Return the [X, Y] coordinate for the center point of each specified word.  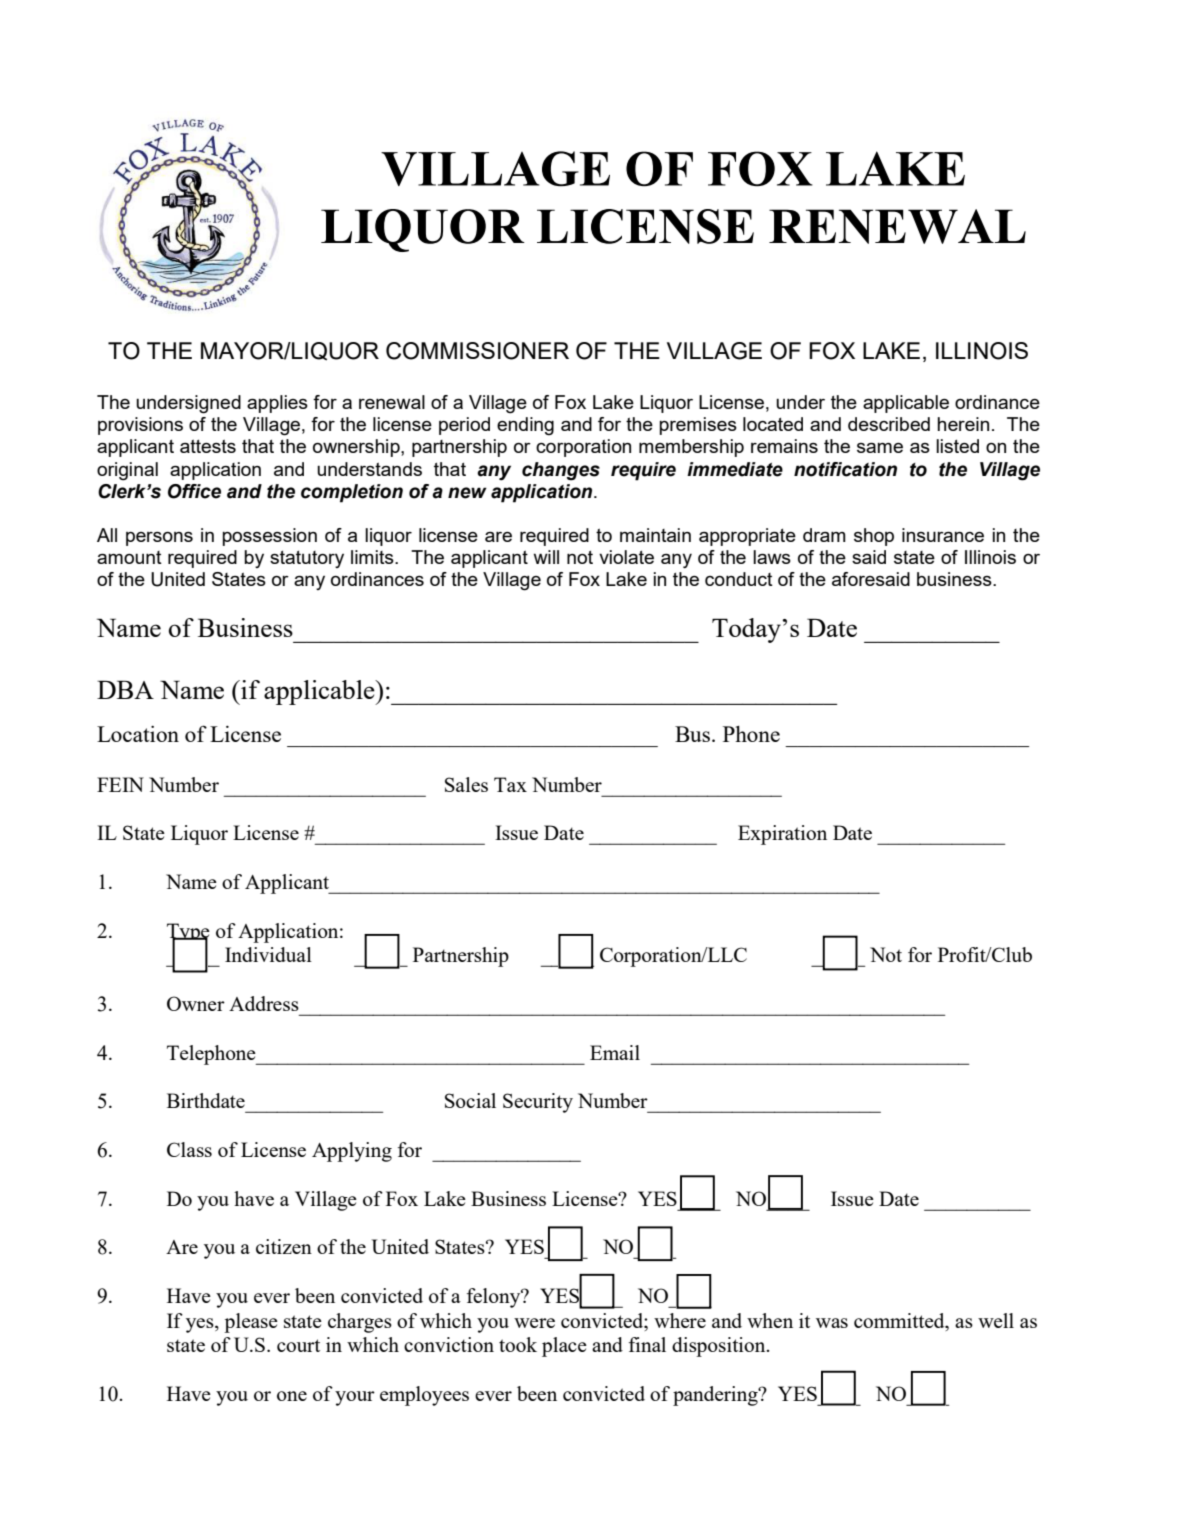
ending [525, 426]
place [564, 1347]
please [251, 1323]
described [889, 424]
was [832, 1323]
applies [277, 404]
